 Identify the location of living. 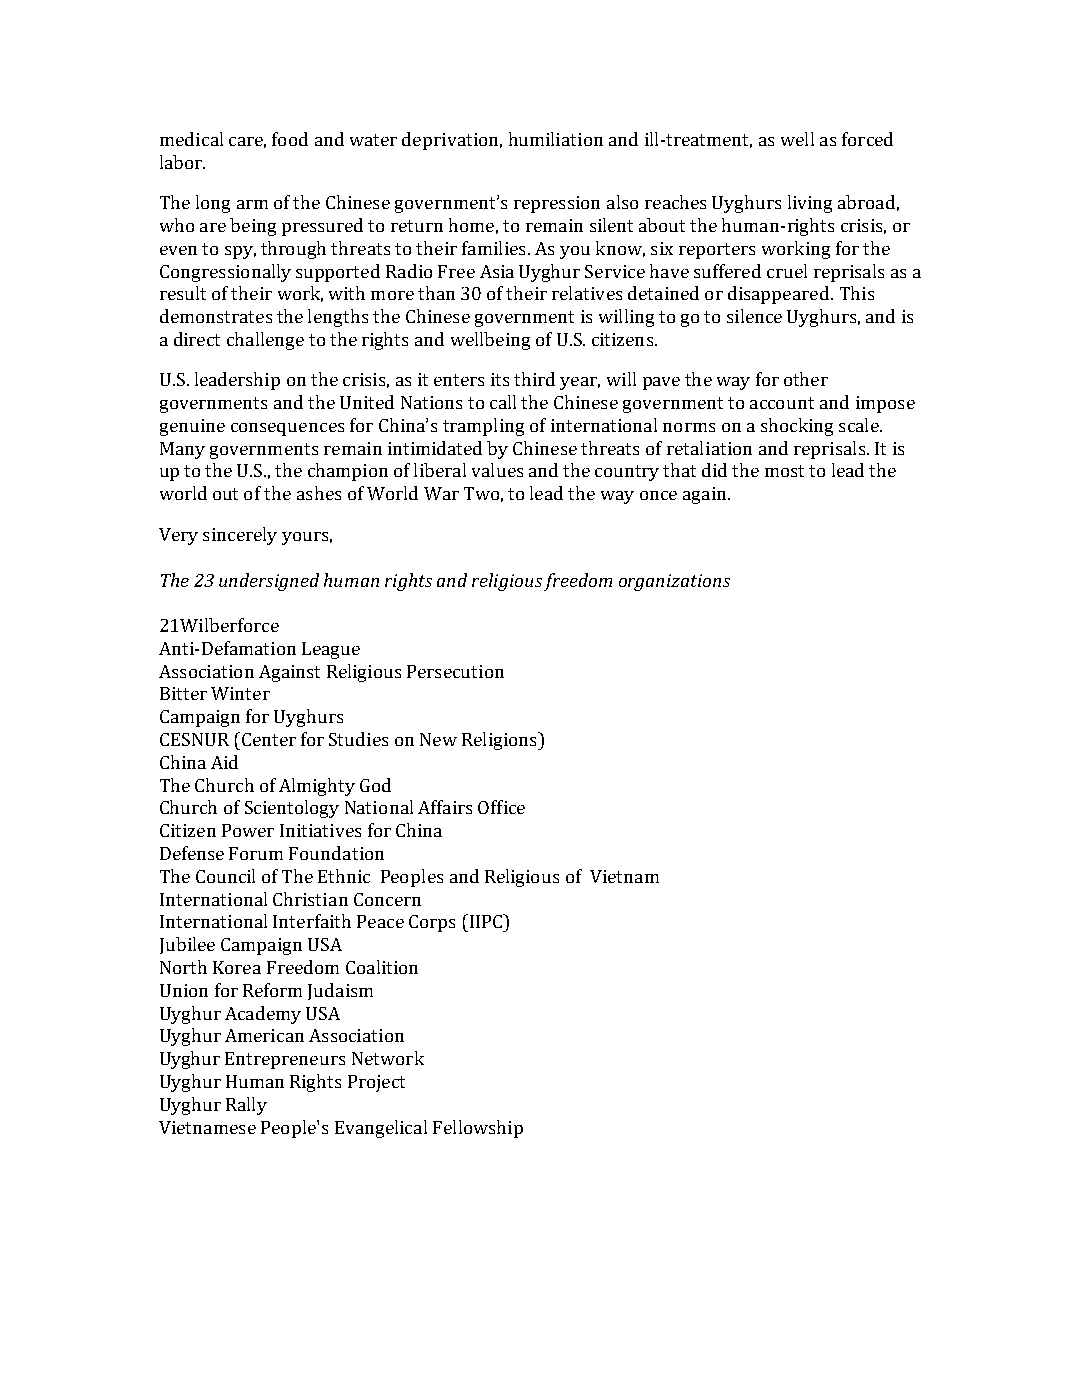
(810, 204).
